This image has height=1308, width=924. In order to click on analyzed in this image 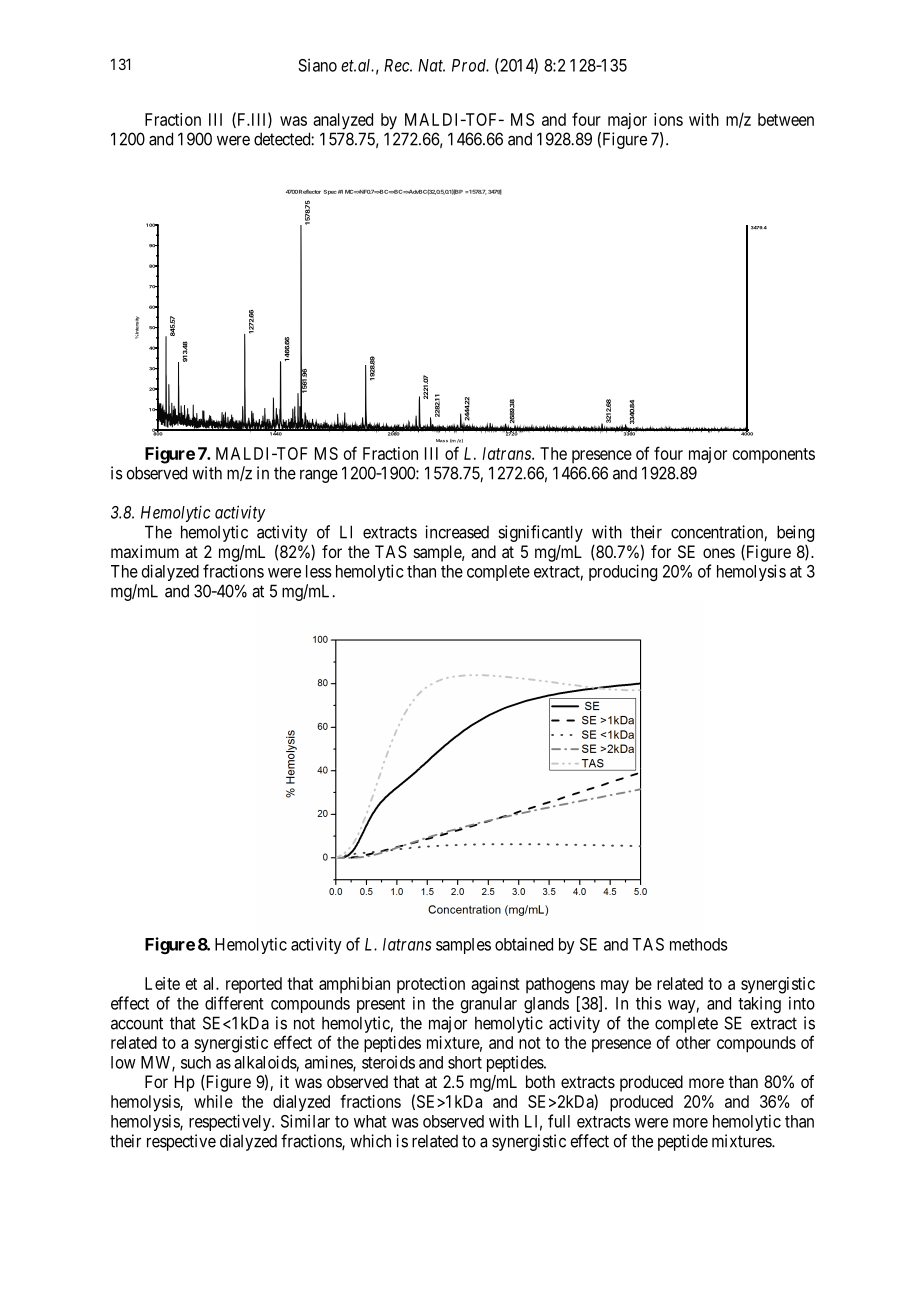, I will do `click(343, 121)`.
